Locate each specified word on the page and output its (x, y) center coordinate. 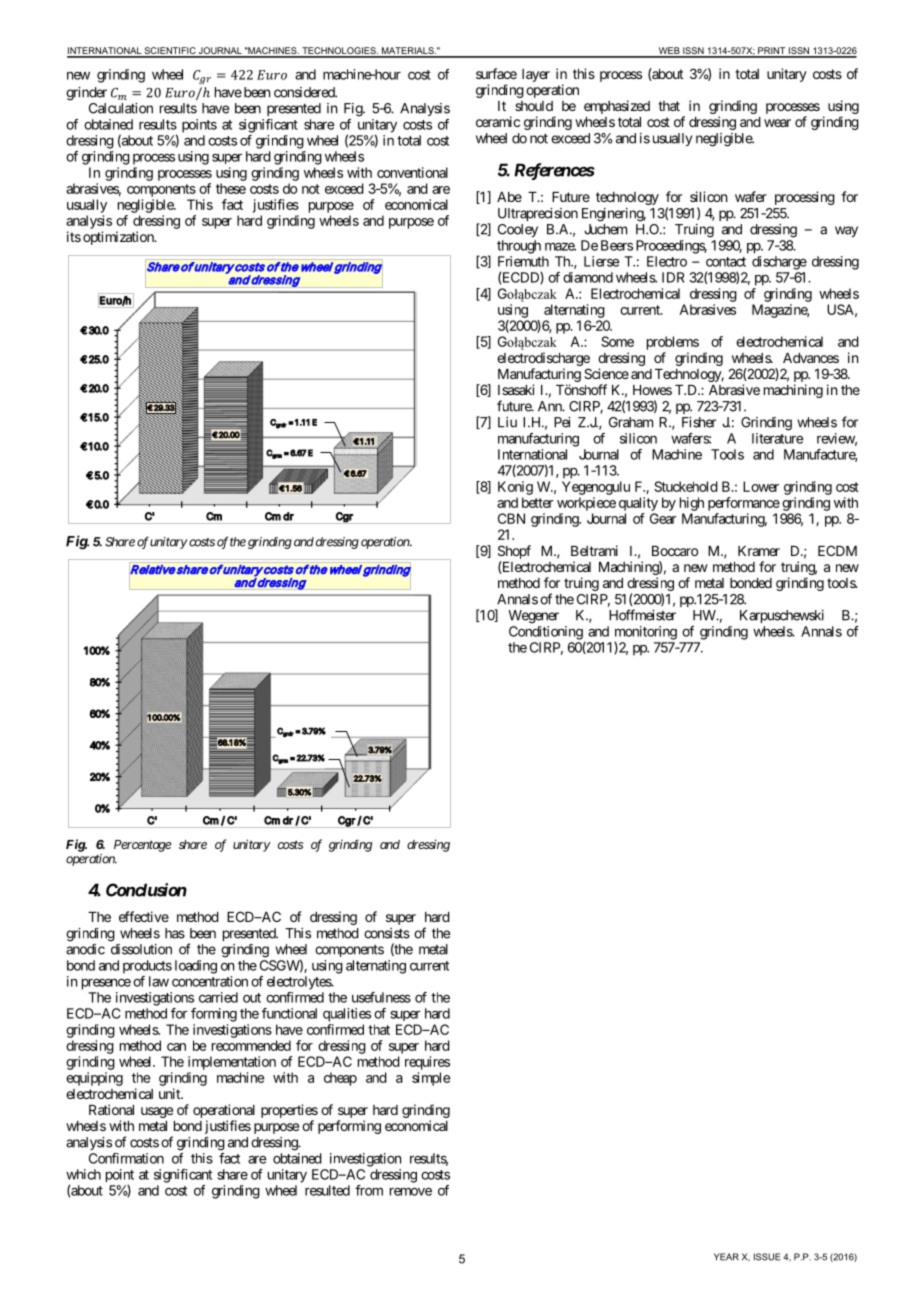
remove (411, 1191)
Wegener (533, 617)
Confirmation (126, 1158)
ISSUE (767, 1257)
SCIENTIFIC (170, 52)
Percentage (142, 846)
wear (777, 123)
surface (496, 73)
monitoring (646, 634)
